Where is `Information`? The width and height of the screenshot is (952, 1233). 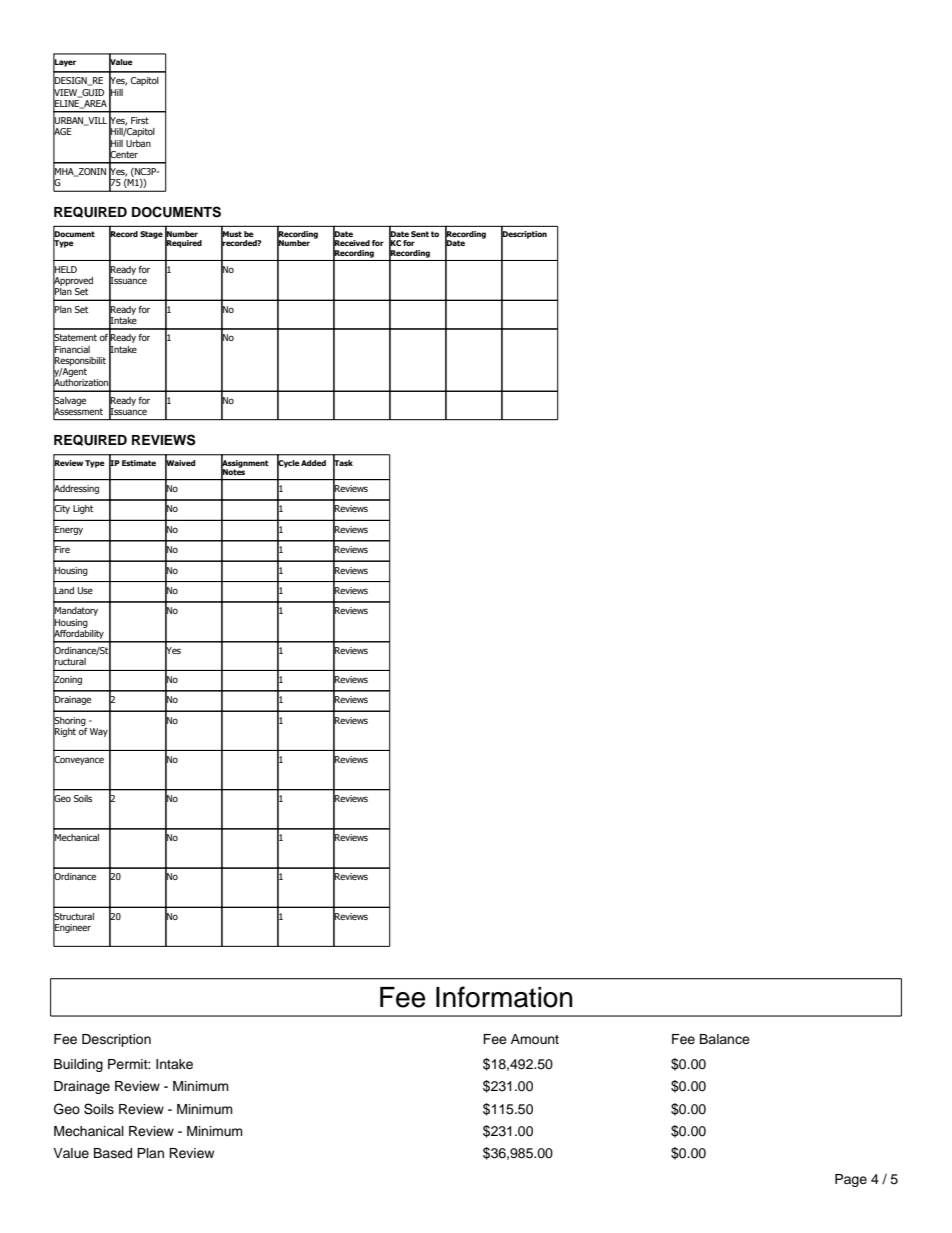 Information is located at coordinates (504, 997).
